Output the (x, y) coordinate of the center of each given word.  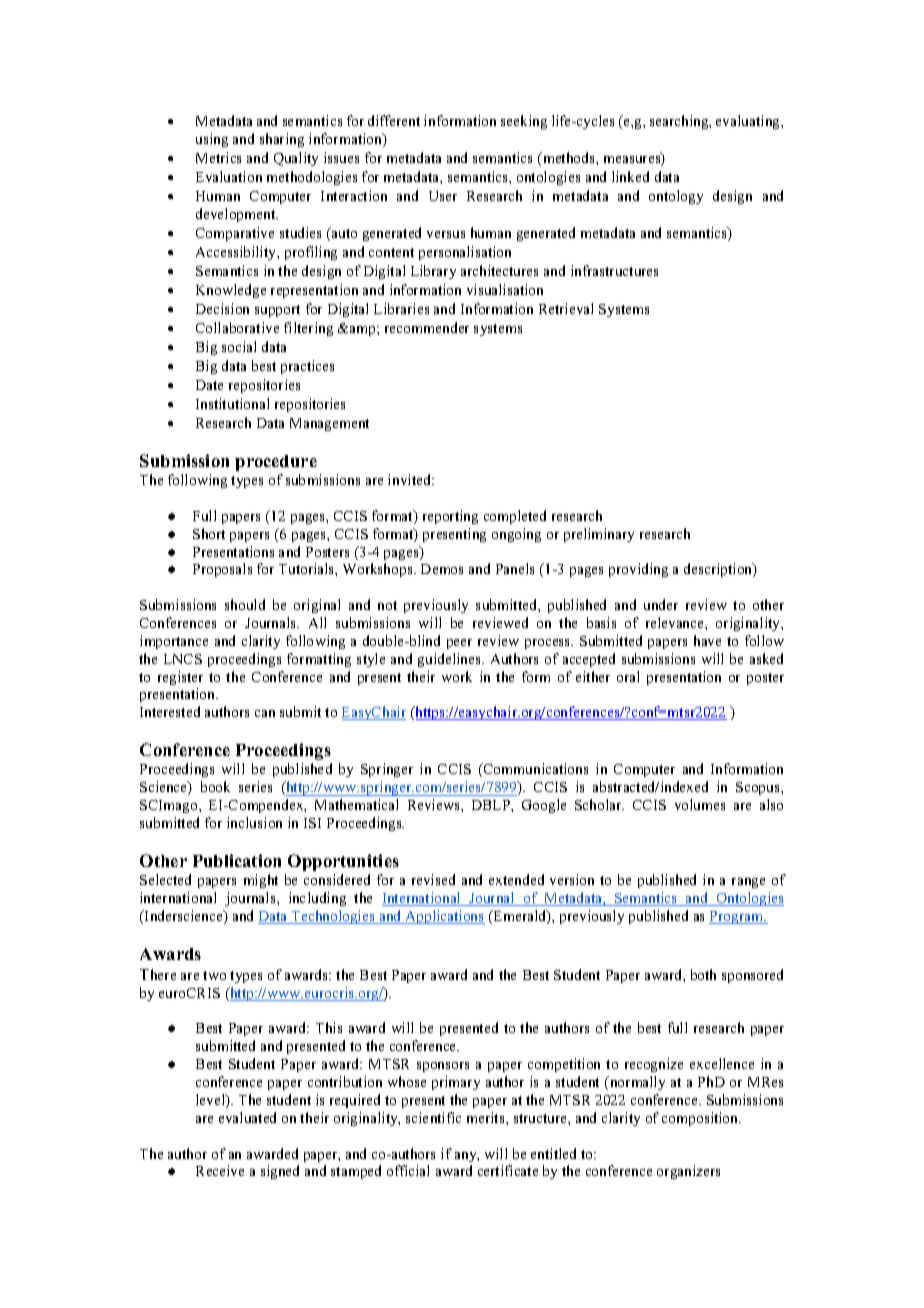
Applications (444, 917)
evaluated (247, 1117)
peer (459, 644)
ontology (676, 197)
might (261, 881)
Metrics (218, 157)
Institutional (232, 403)
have (707, 640)
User (443, 196)
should (245, 604)
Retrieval (566, 308)
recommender (427, 327)
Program (737, 917)
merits (487, 1117)
